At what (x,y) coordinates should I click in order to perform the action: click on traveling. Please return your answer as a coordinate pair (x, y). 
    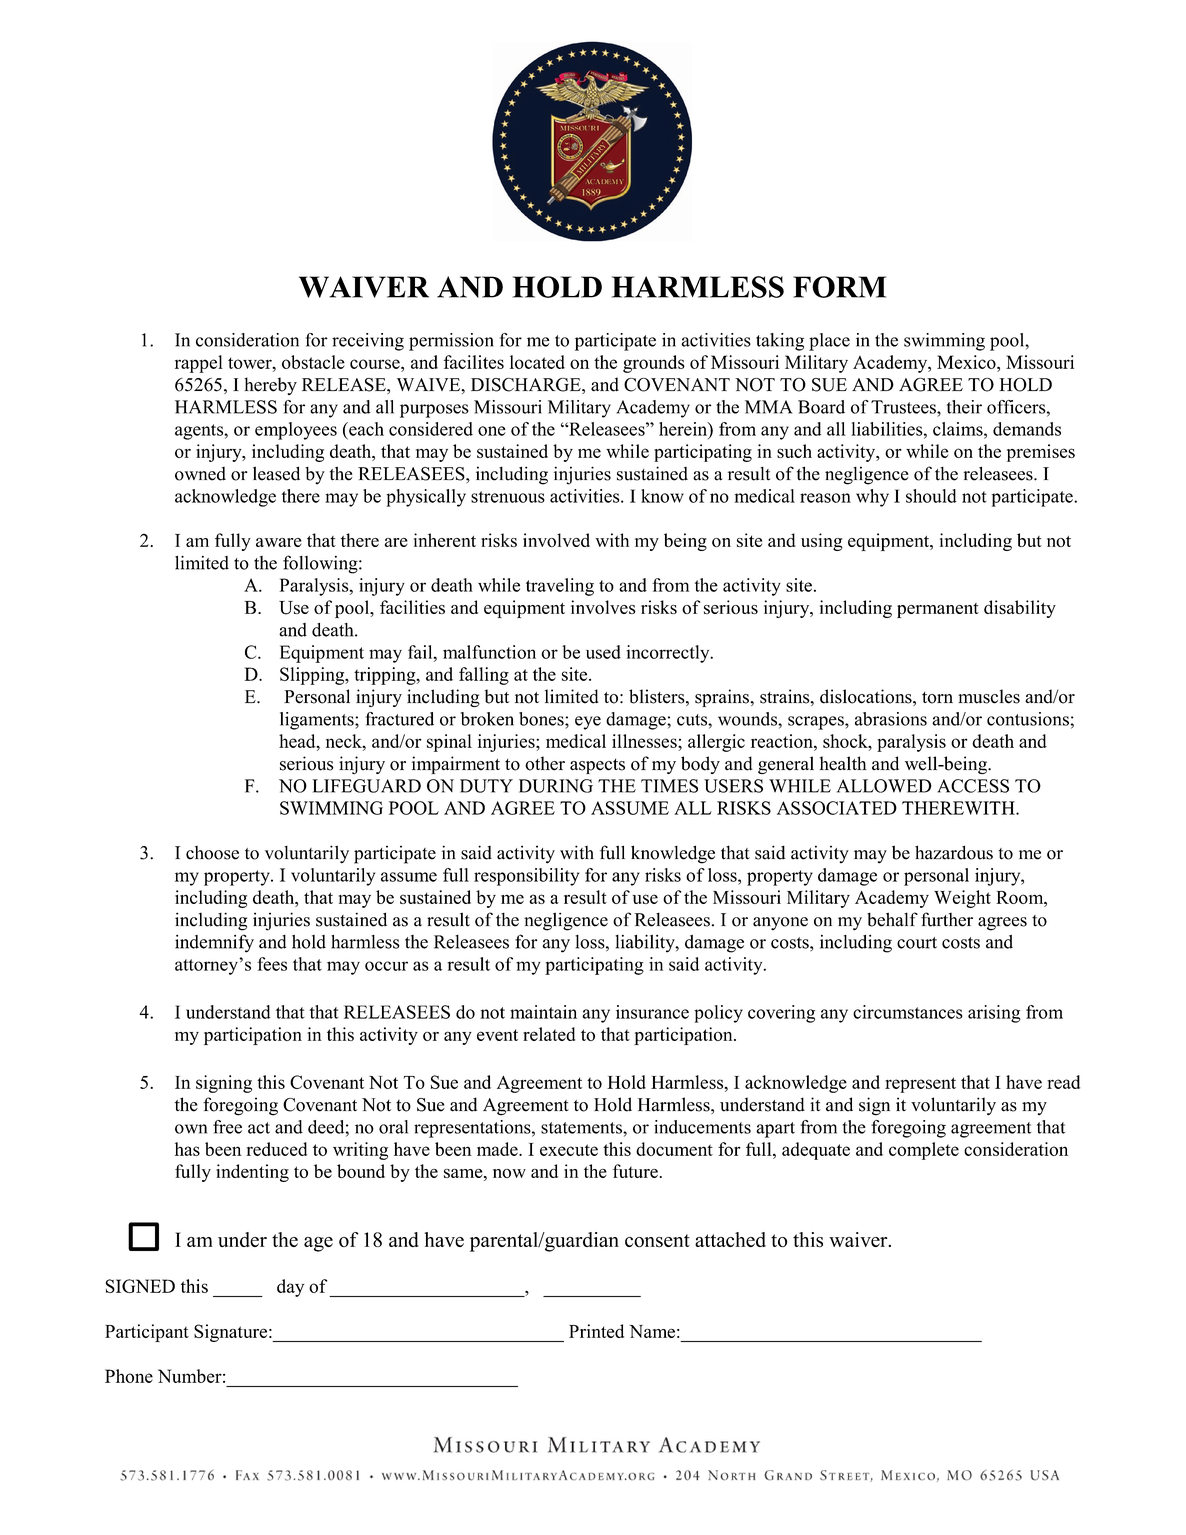
    Looking at the image, I should click on (560, 587).
